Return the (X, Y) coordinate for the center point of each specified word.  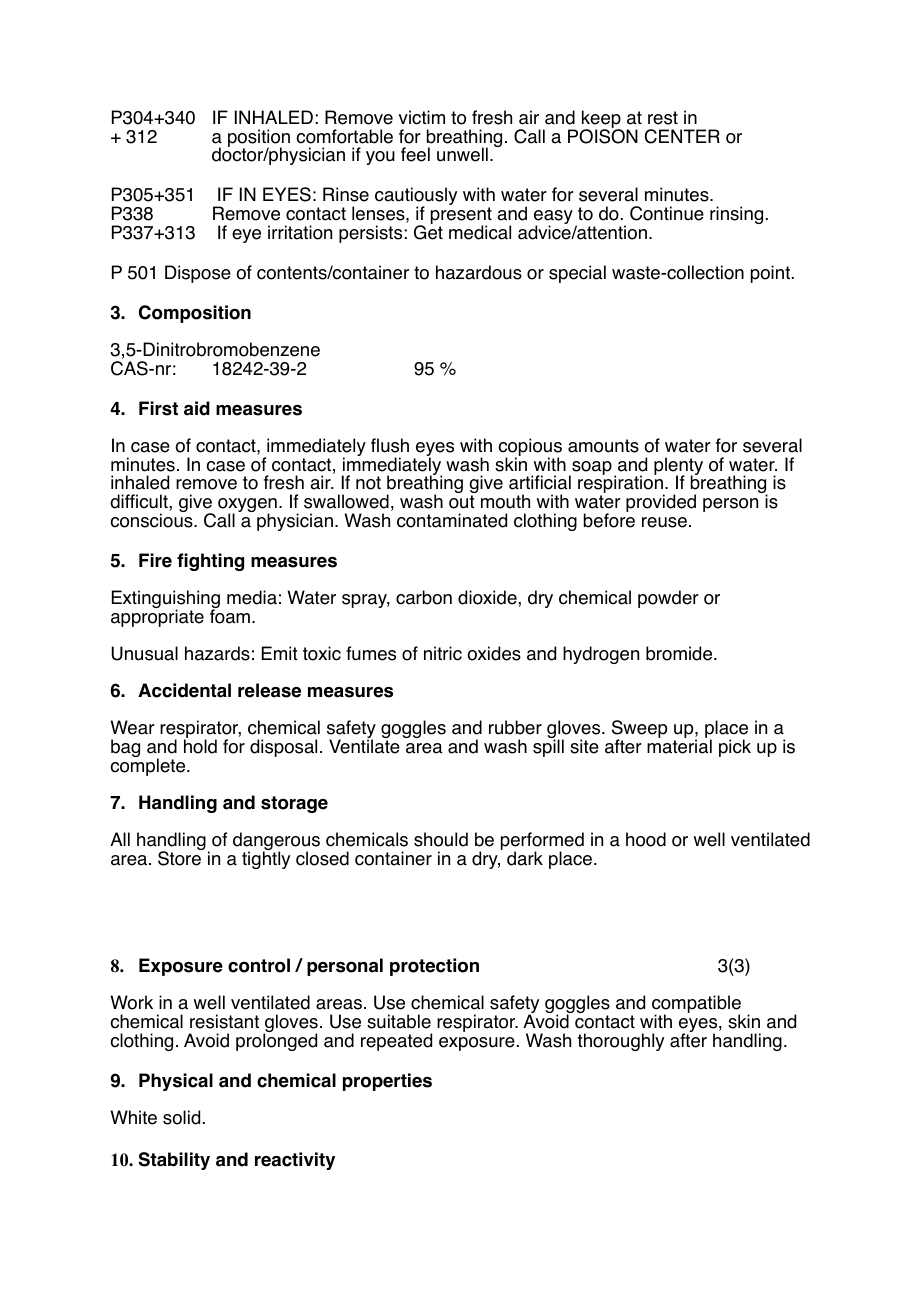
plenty (678, 467)
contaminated (452, 520)
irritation (300, 232)
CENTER (682, 136)
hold (200, 746)
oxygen (247, 506)
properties (387, 1082)
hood (646, 839)
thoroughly (620, 1042)
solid (181, 1117)
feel (415, 154)
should (441, 839)
